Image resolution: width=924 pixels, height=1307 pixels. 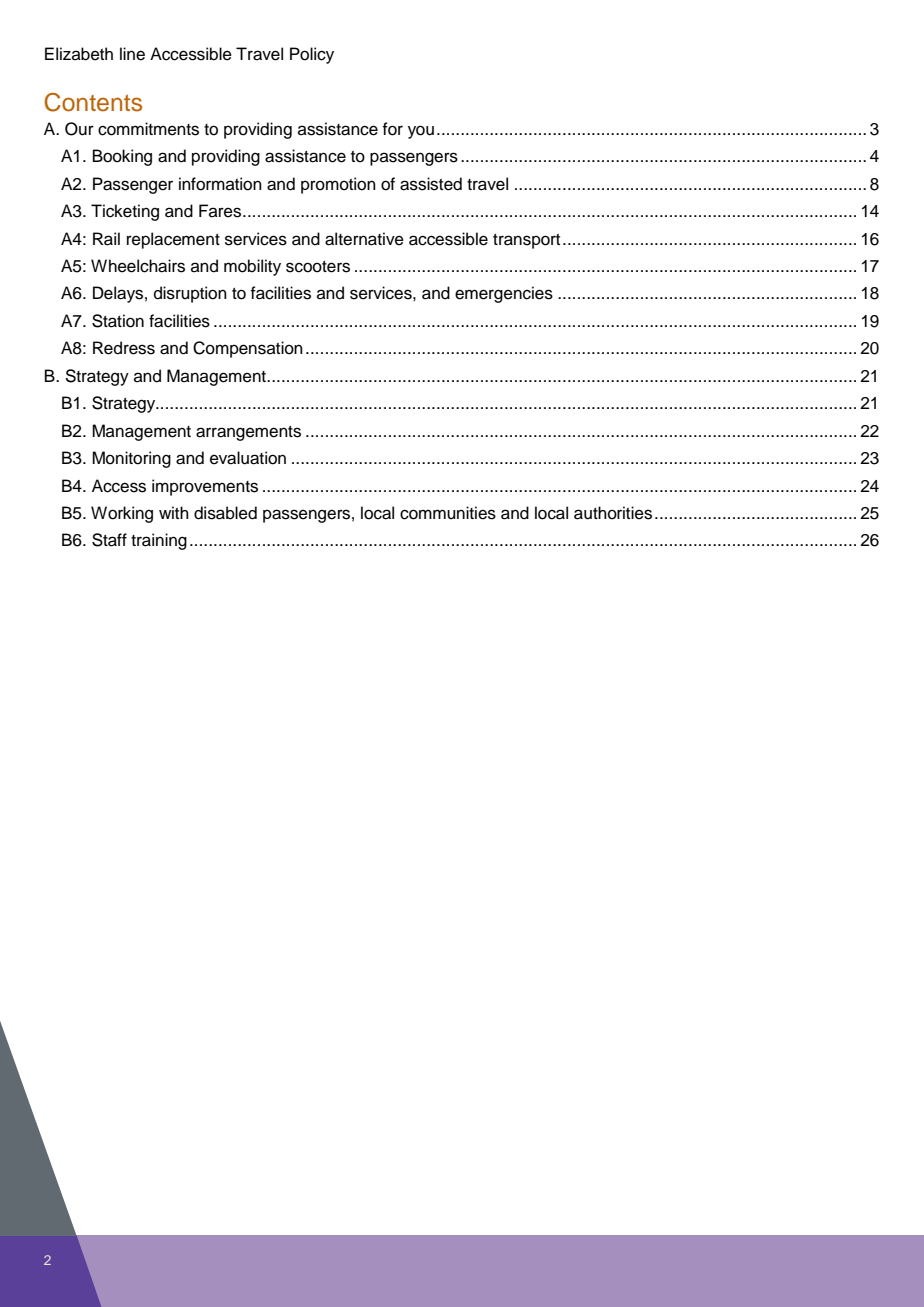 I want to click on alternative, so click(x=364, y=239).
